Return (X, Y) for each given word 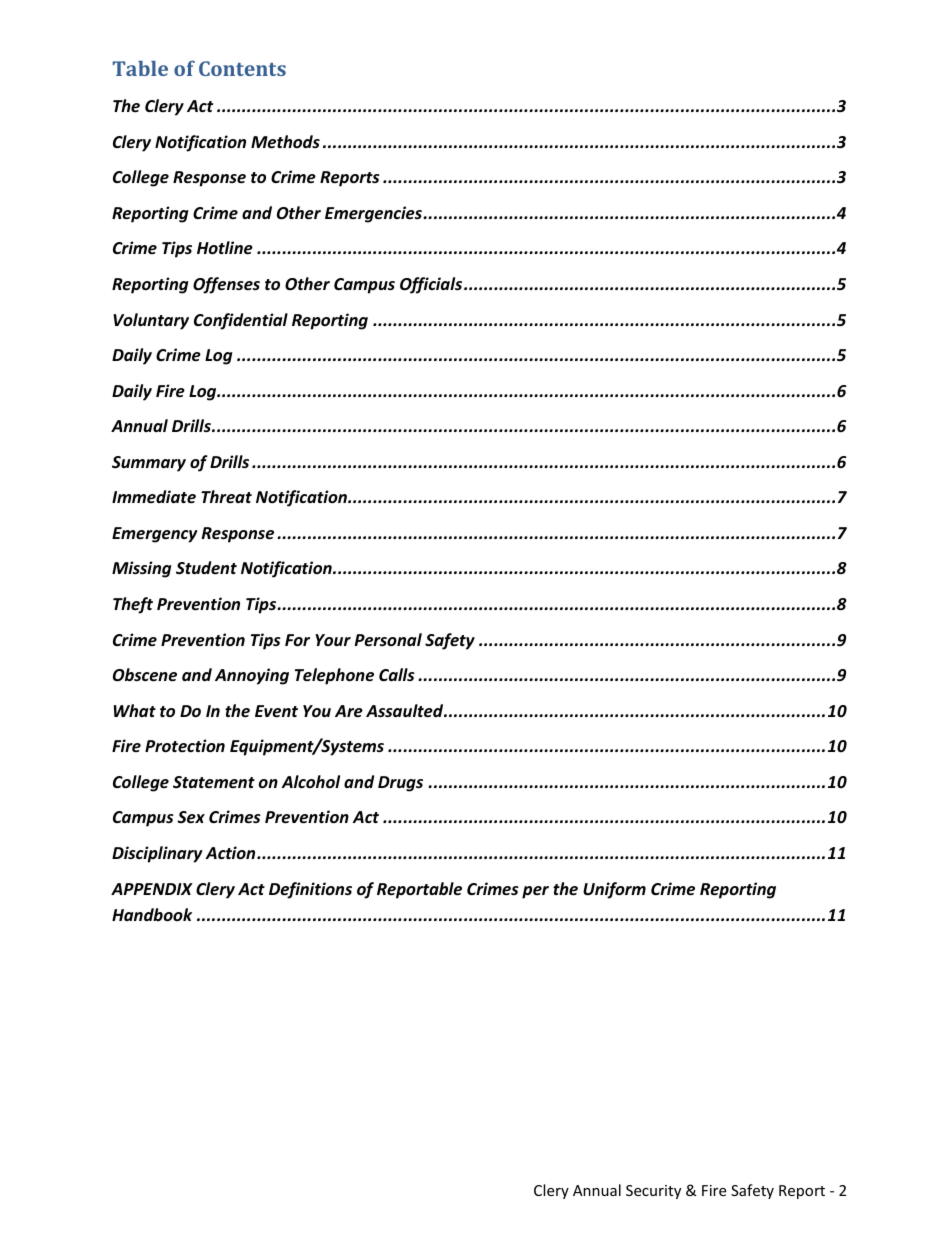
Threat (226, 496)
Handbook (152, 915)
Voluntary (151, 321)
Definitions (310, 890)
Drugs (400, 784)
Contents (242, 68)
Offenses (226, 285)
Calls (397, 675)
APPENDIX (152, 889)
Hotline (225, 248)
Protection (185, 745)
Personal (388, 640)
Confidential (241, 321)
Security (653, 1192)
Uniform (614, 890)
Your (333, 640)
